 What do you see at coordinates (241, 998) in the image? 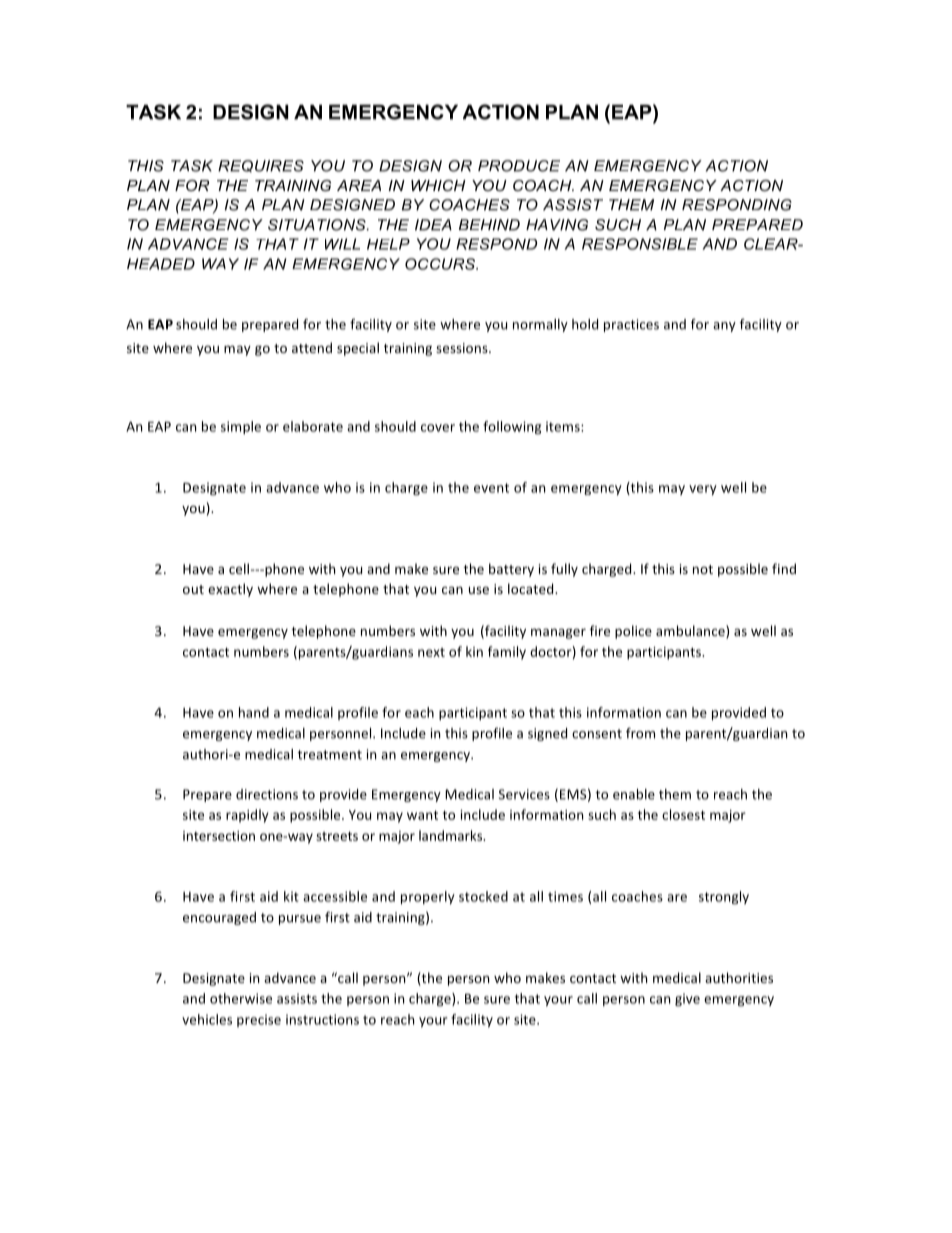
I see `otherwise` at bounding box center [241, 998].
